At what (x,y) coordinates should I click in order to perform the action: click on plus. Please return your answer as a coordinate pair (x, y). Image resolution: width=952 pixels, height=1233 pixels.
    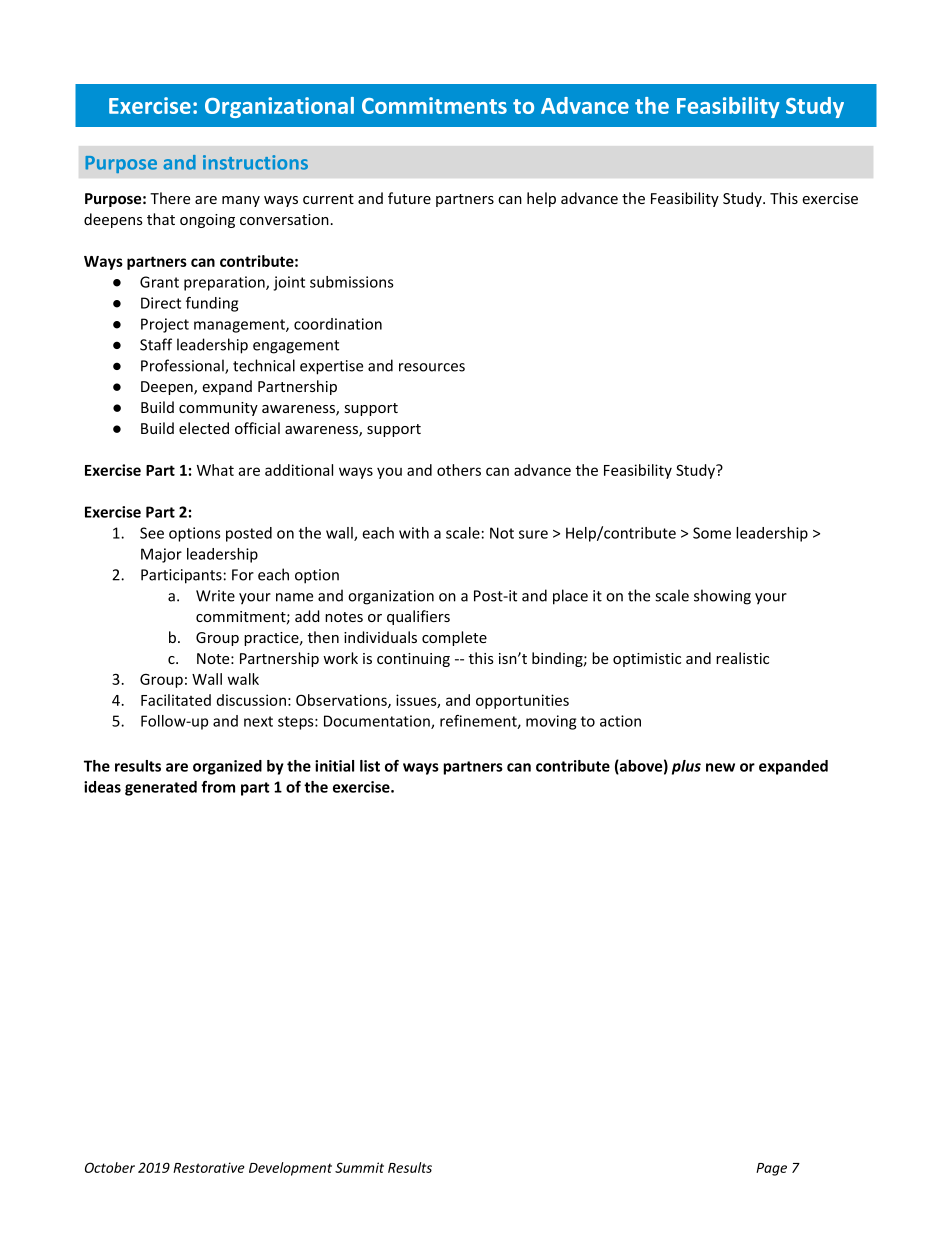
    Looking at the image, I should click on (686, 767).
